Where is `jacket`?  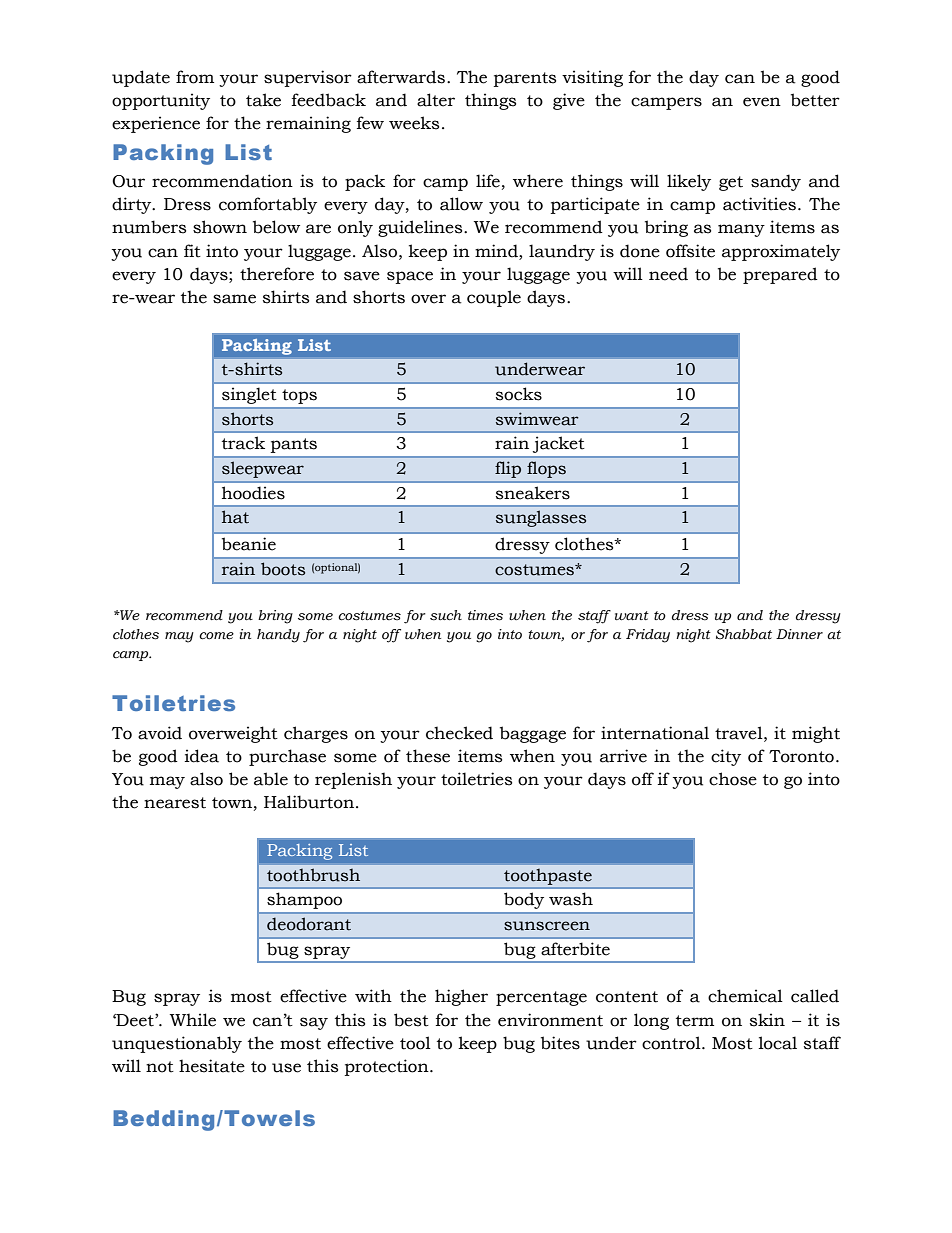
jacket is located at coordinates (558, 445).
